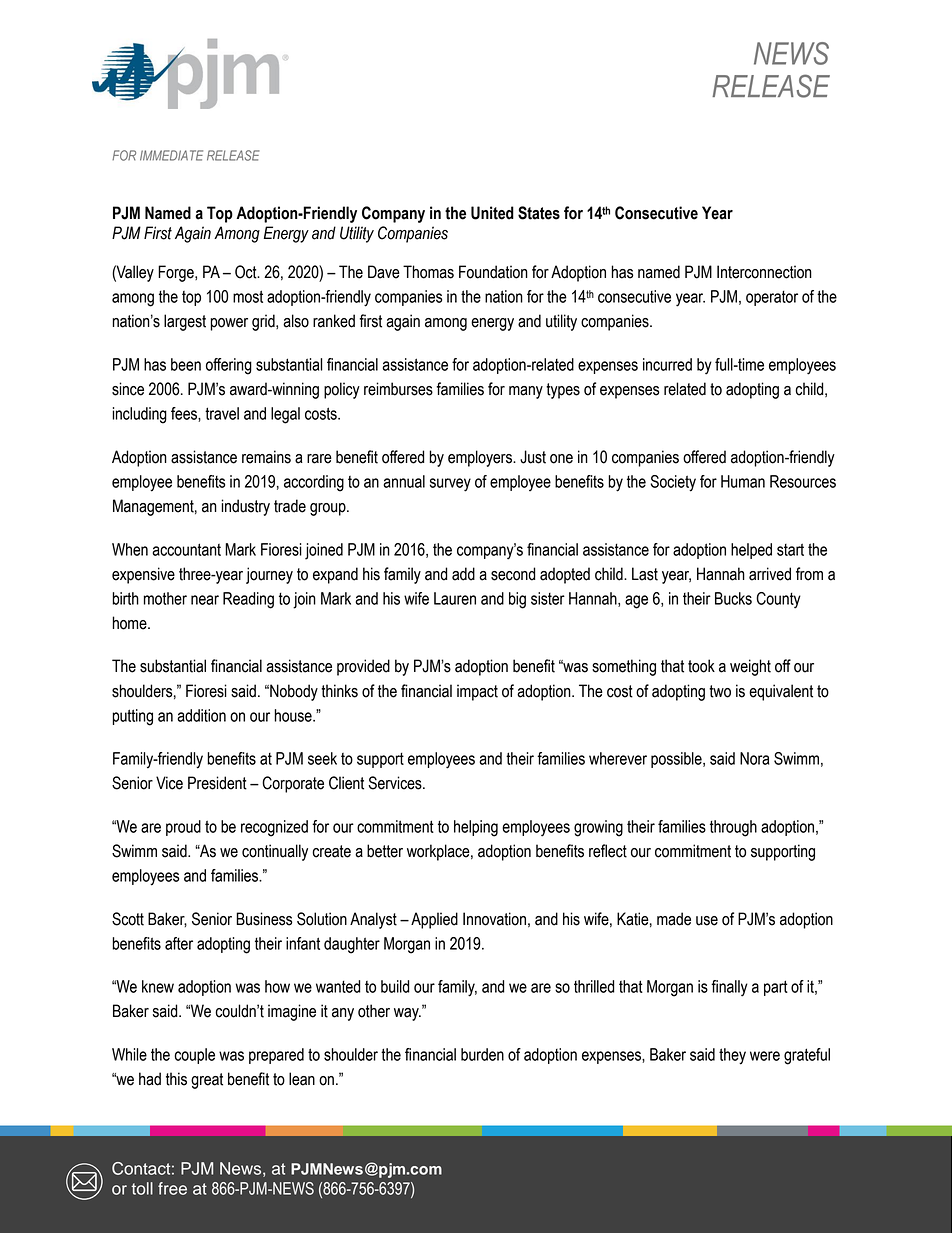  Describe the element at coordinates (222, 413) in the screenshot. I see `travel` at that location.
